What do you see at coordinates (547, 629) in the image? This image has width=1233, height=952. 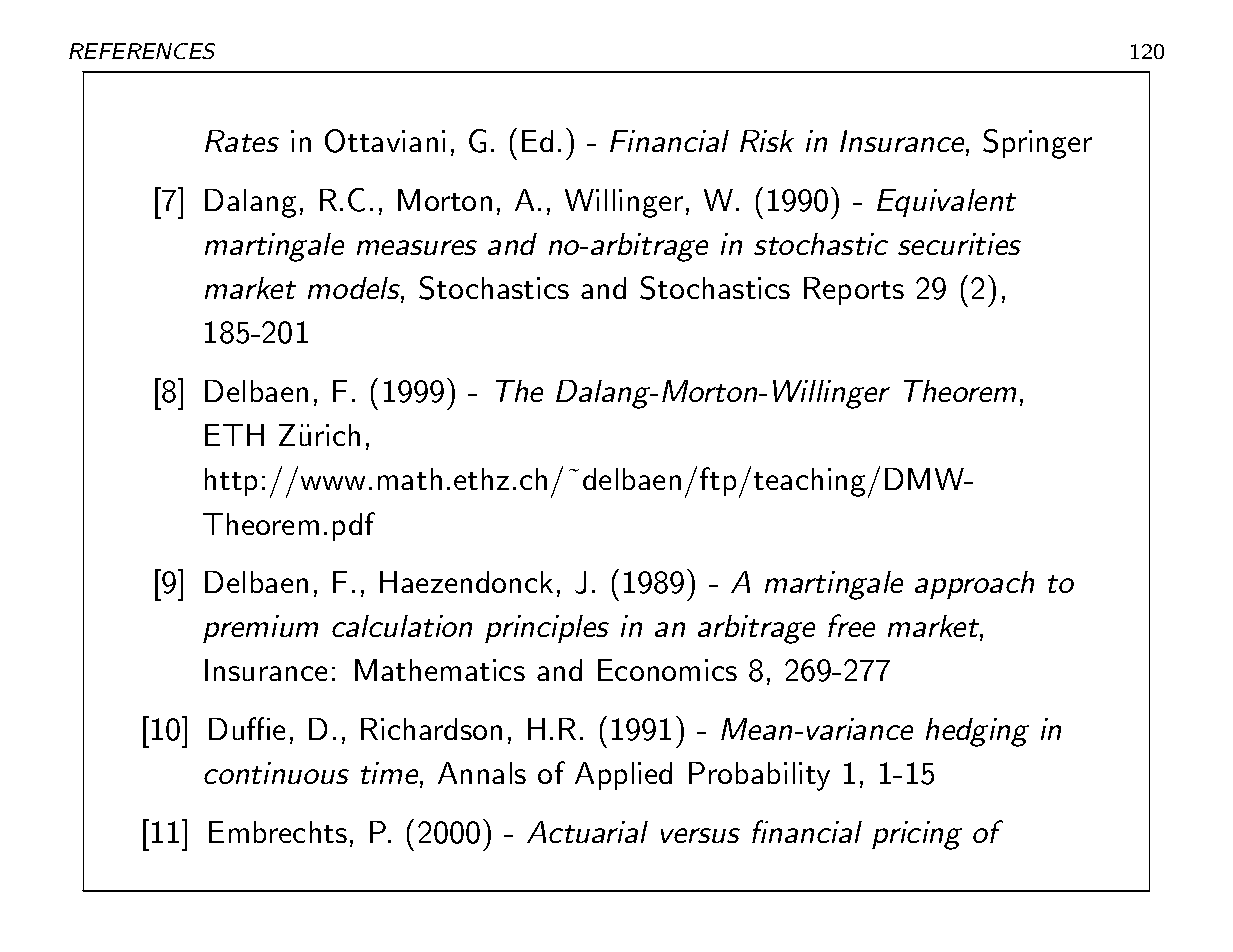 I see `principles` at bounding box center [547, 629].
